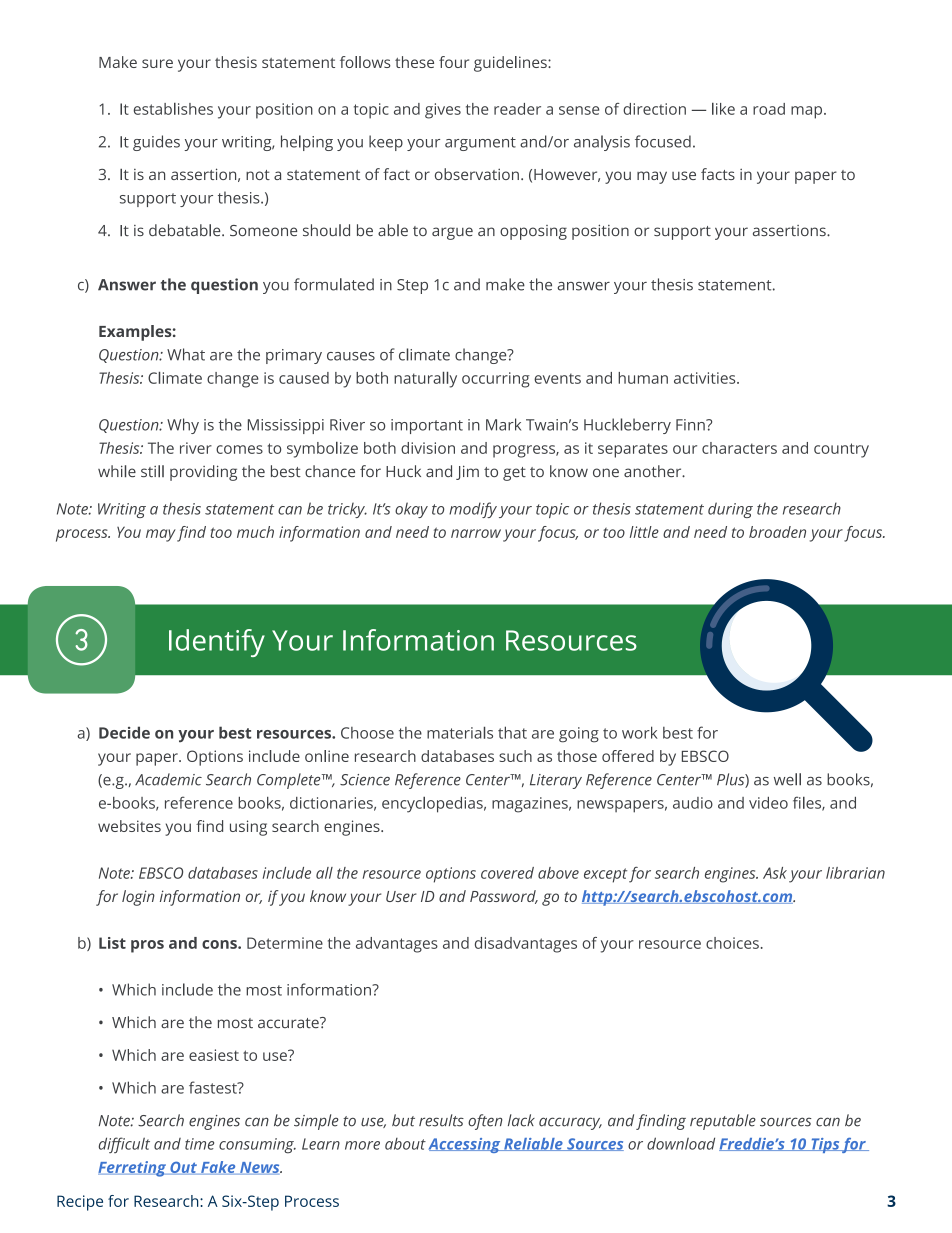  What do you see at coordinates (443, 111) in the screenshot?
I see `gives` at bounding box center [443, 111].
